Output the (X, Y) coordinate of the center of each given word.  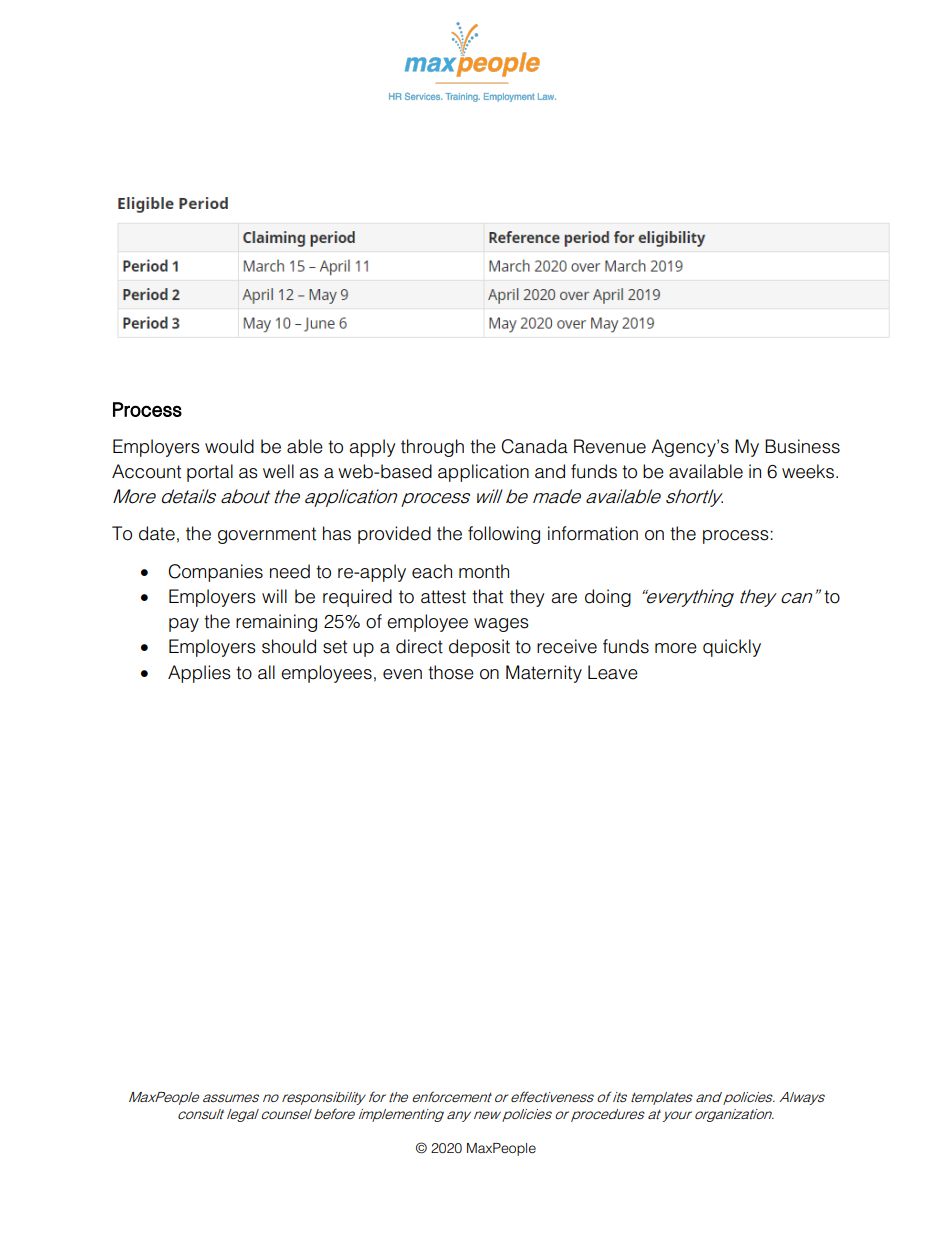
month (484, 571)
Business (802, 446)
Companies (215, 573)
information (593, 533)
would (229, 446)
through (432, 448)
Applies (199, 674)
